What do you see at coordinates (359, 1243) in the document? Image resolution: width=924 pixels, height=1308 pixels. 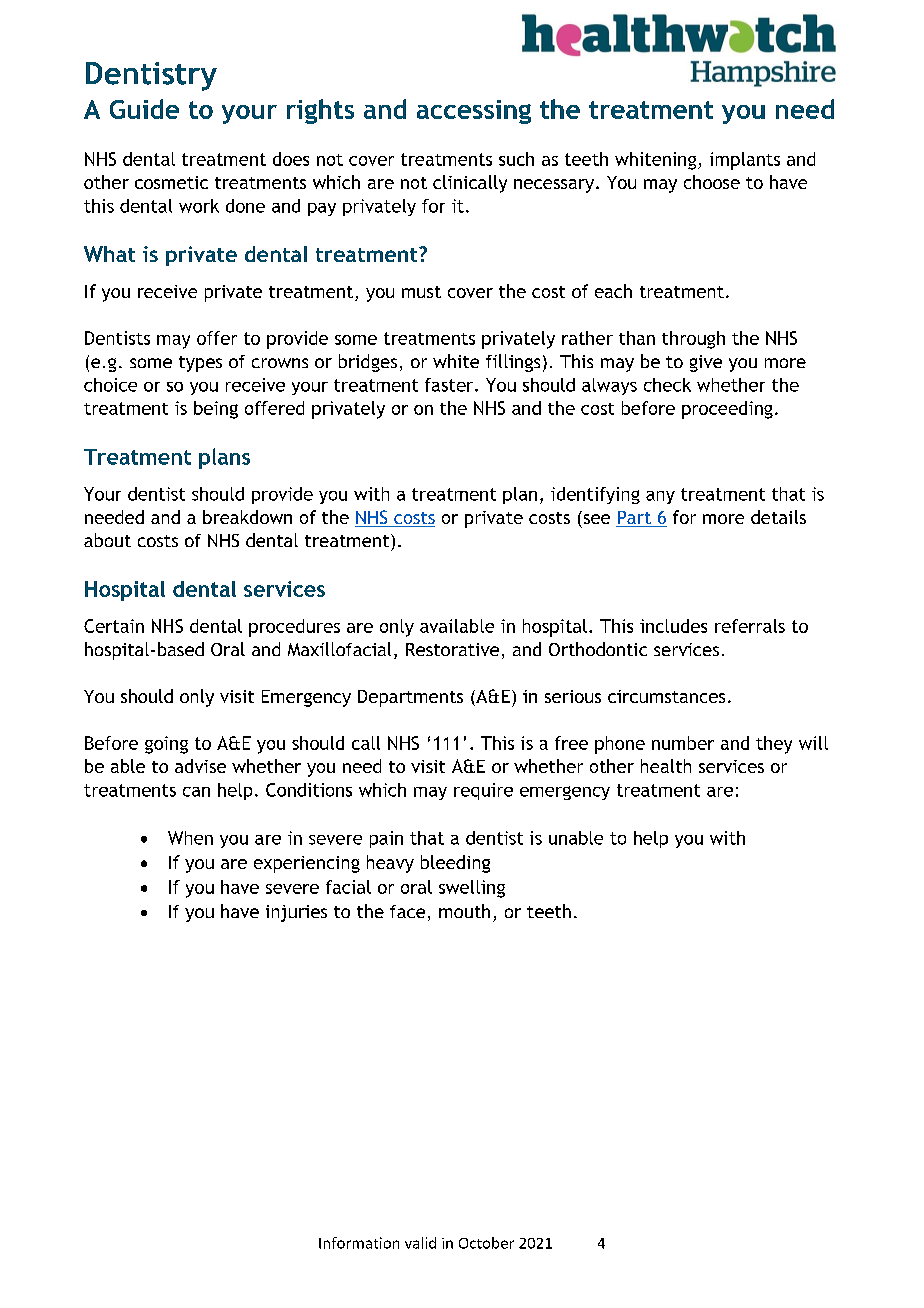 I see `Information` at bounding box center [359, 1243].
